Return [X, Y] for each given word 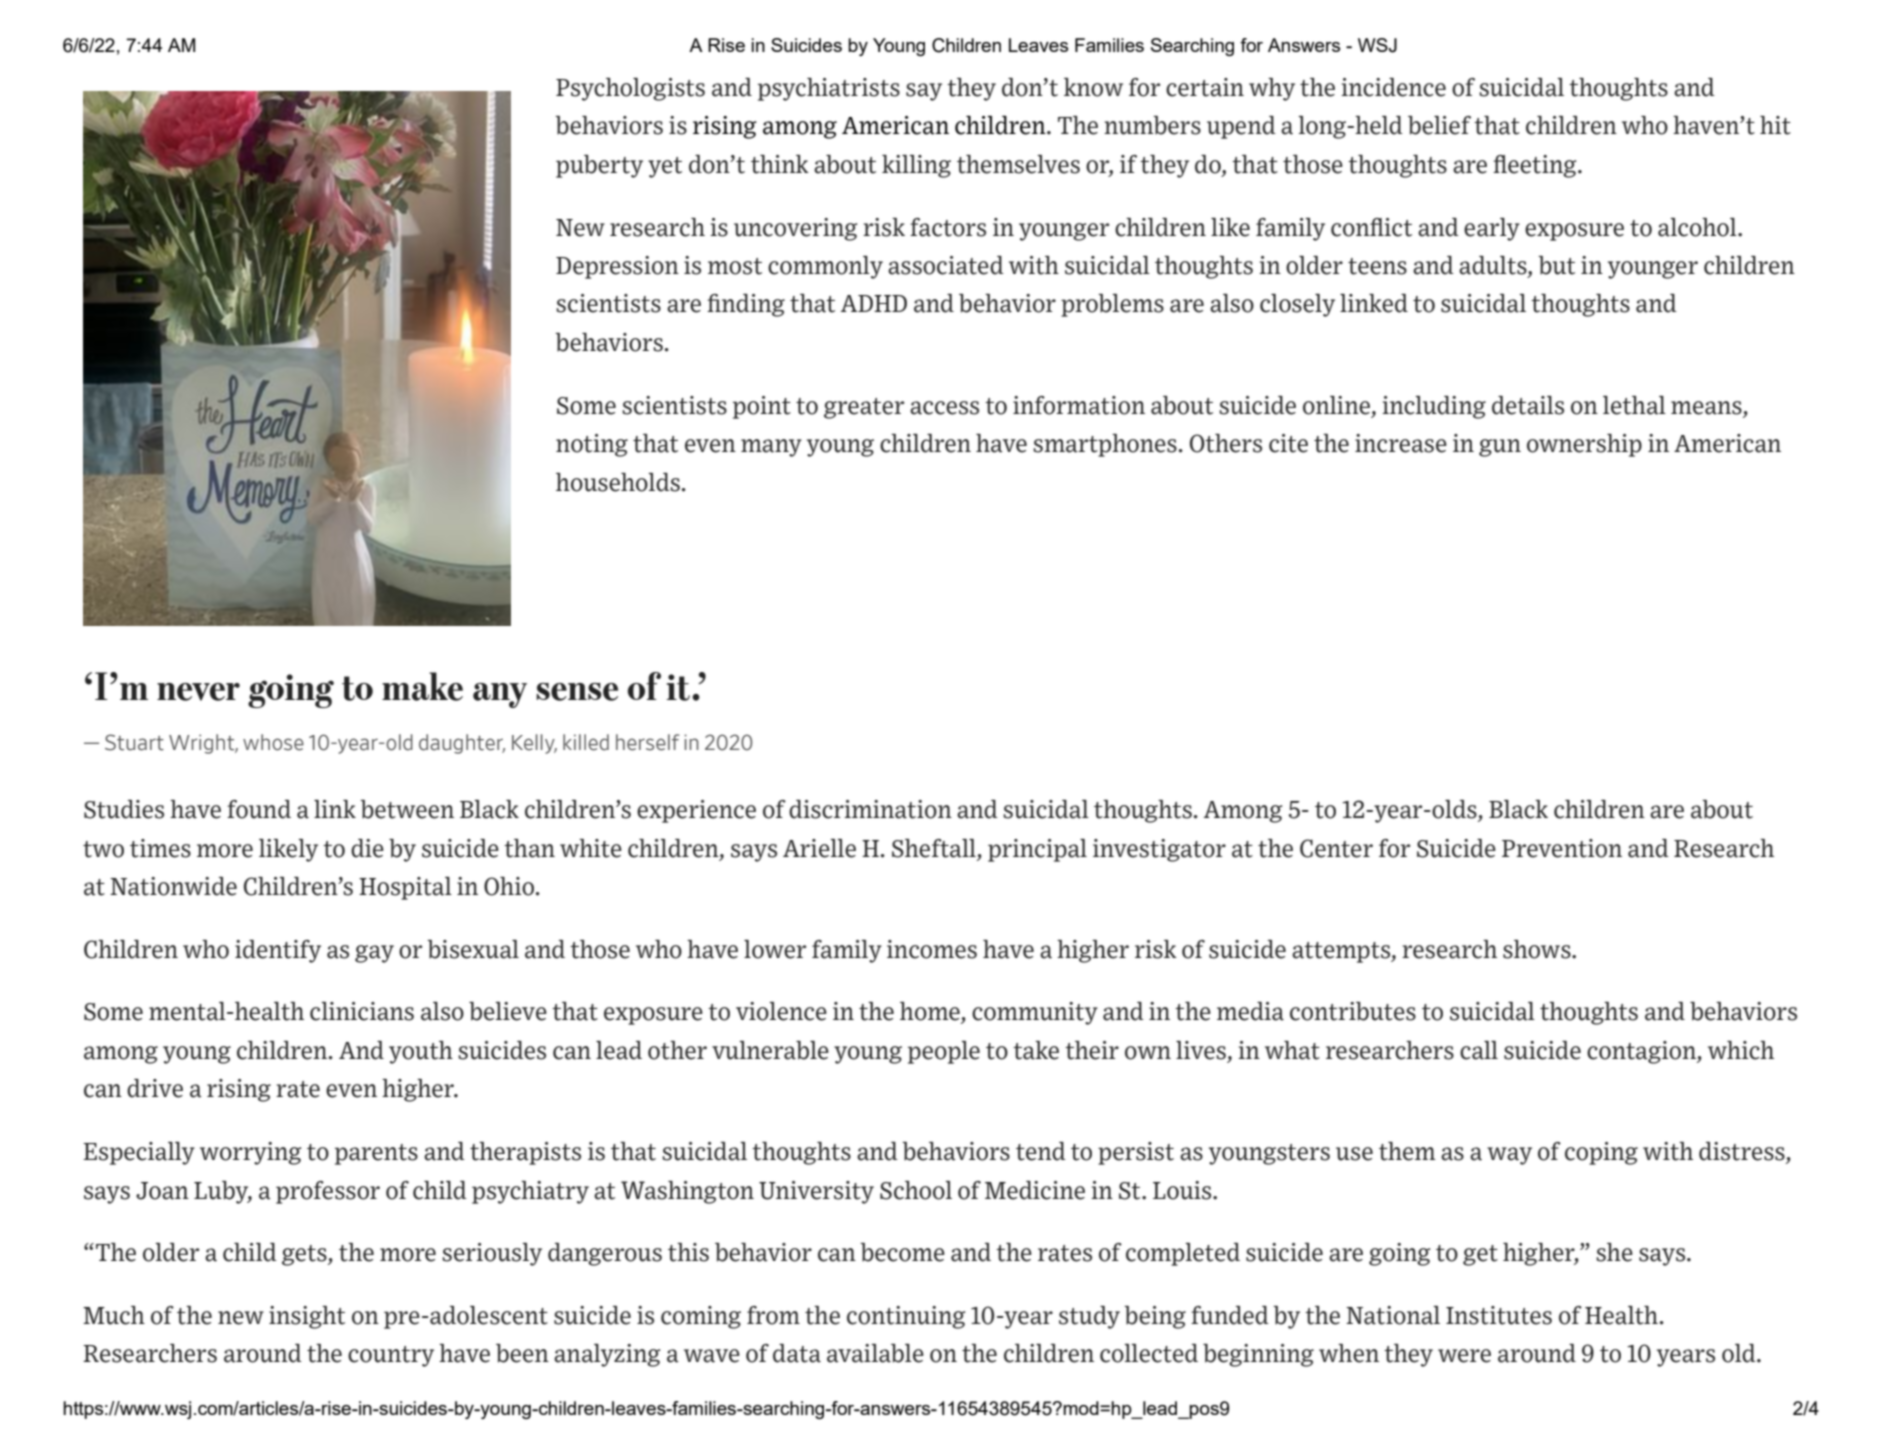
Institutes [1499, 1315]
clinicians [362, 1011]
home [931, 1012]
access [944, 408]
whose [273, 742]
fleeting [1536, 166]
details [1528, 405]
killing [916, 166]
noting [592, 445]
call [1479, 1050]
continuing [906, 1317]
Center [1336, 848]
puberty [599, 166]
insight [307, 1317]
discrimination [870, 809]
